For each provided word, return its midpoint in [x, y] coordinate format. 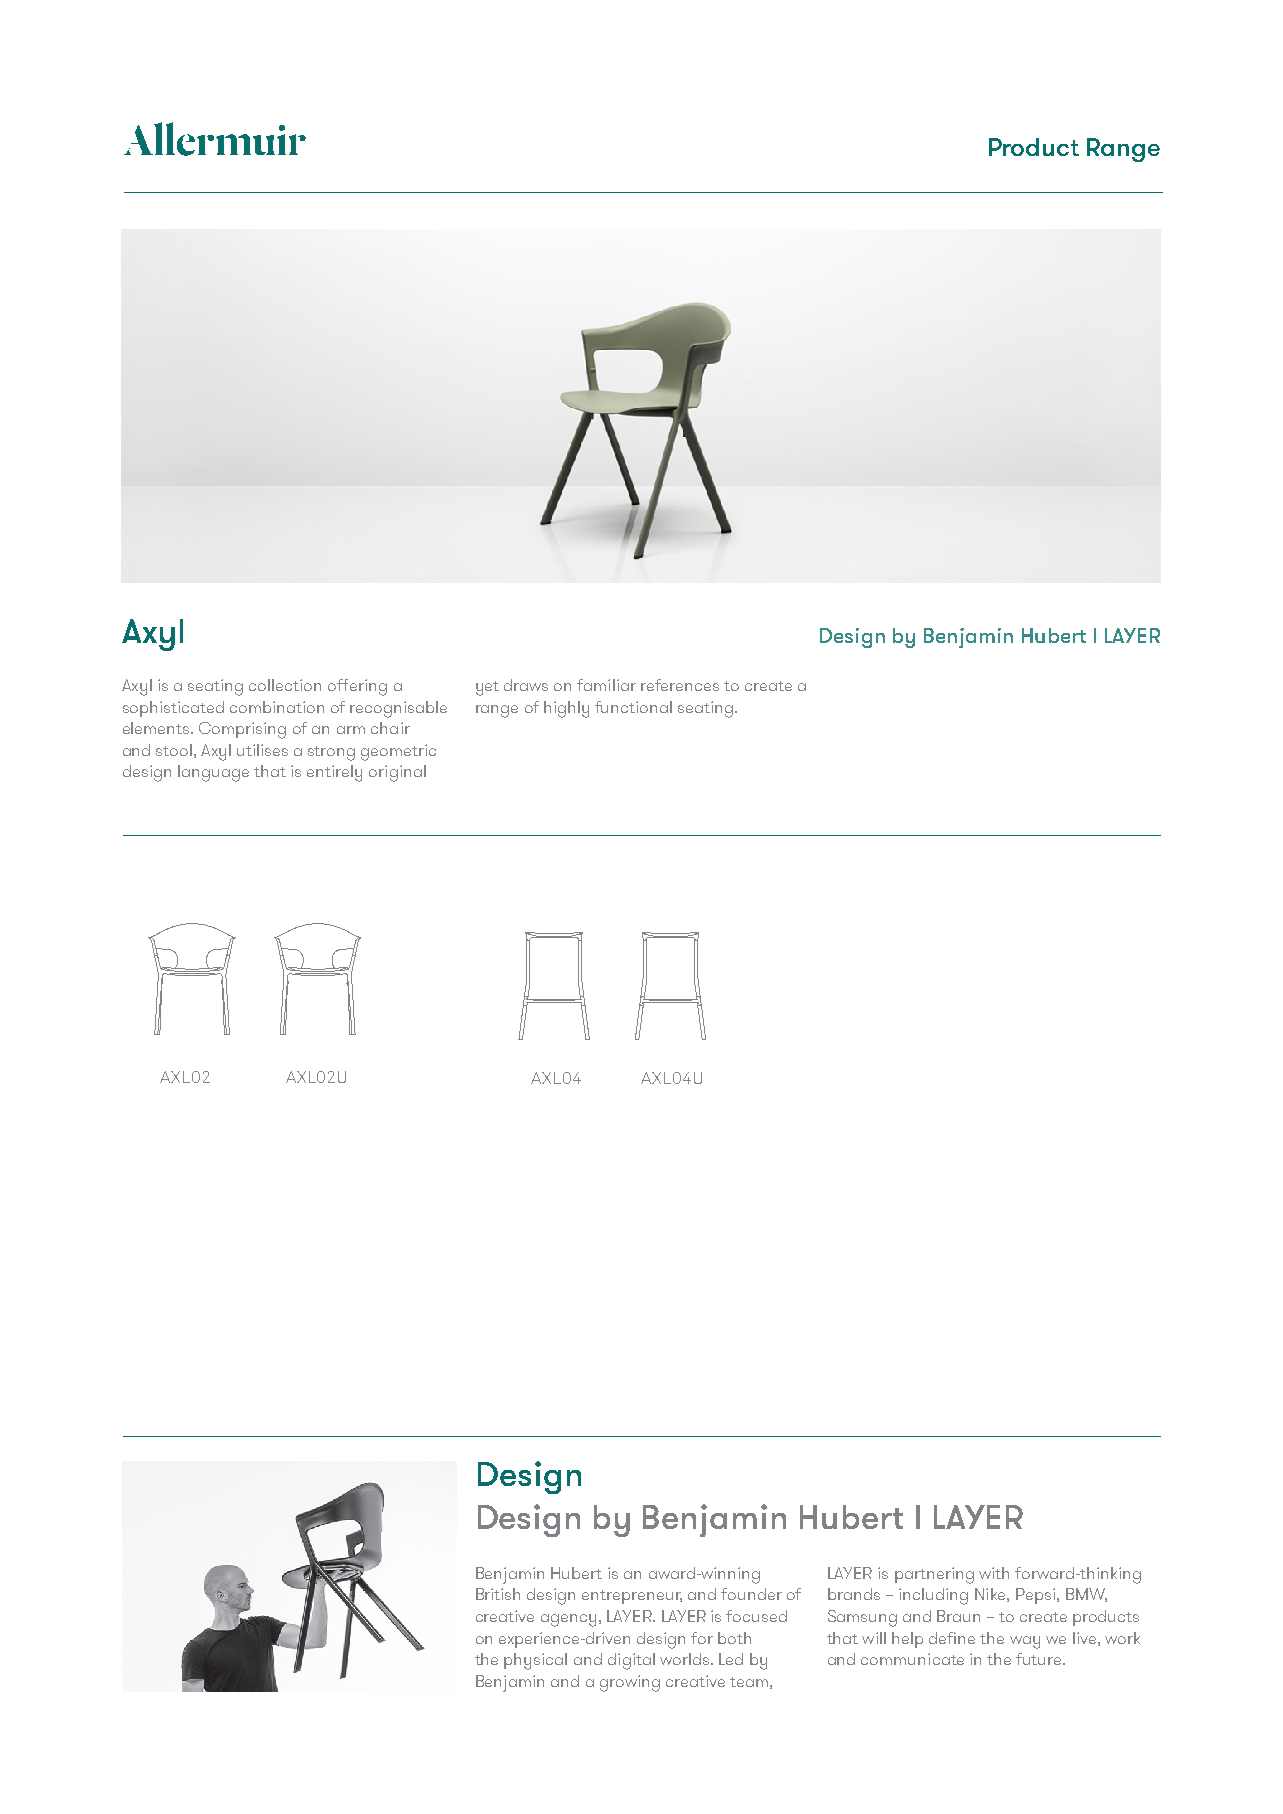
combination [277, 707]
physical [535, 1661]
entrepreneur [632, 1597]
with [994, 1573]
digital [631, 1661]
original [397, 773]
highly [566, 709]
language [213, 773]
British [498, 1594]
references [680, 685]
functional [633, 707]
